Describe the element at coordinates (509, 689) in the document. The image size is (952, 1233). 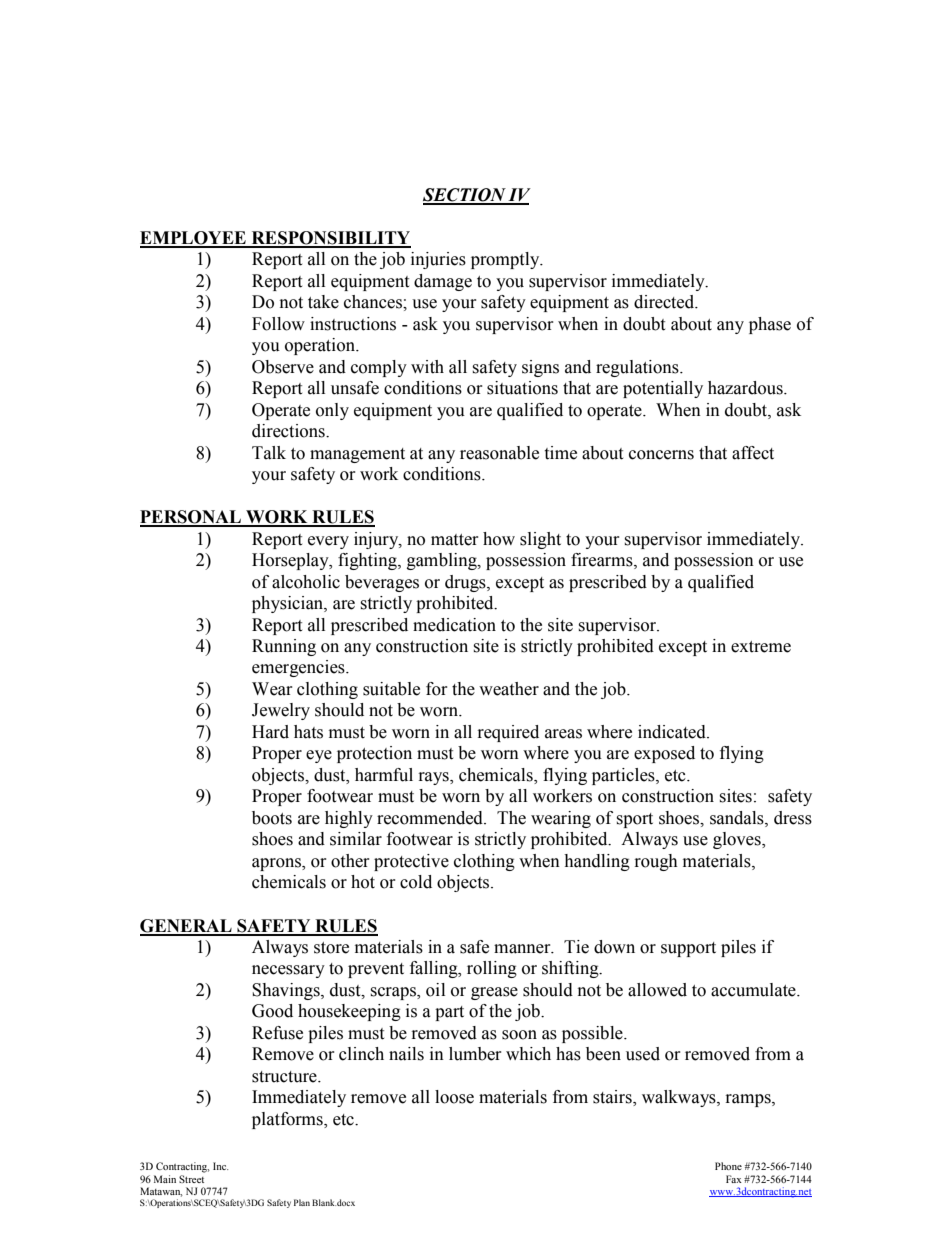
I see `weather` at that location.
